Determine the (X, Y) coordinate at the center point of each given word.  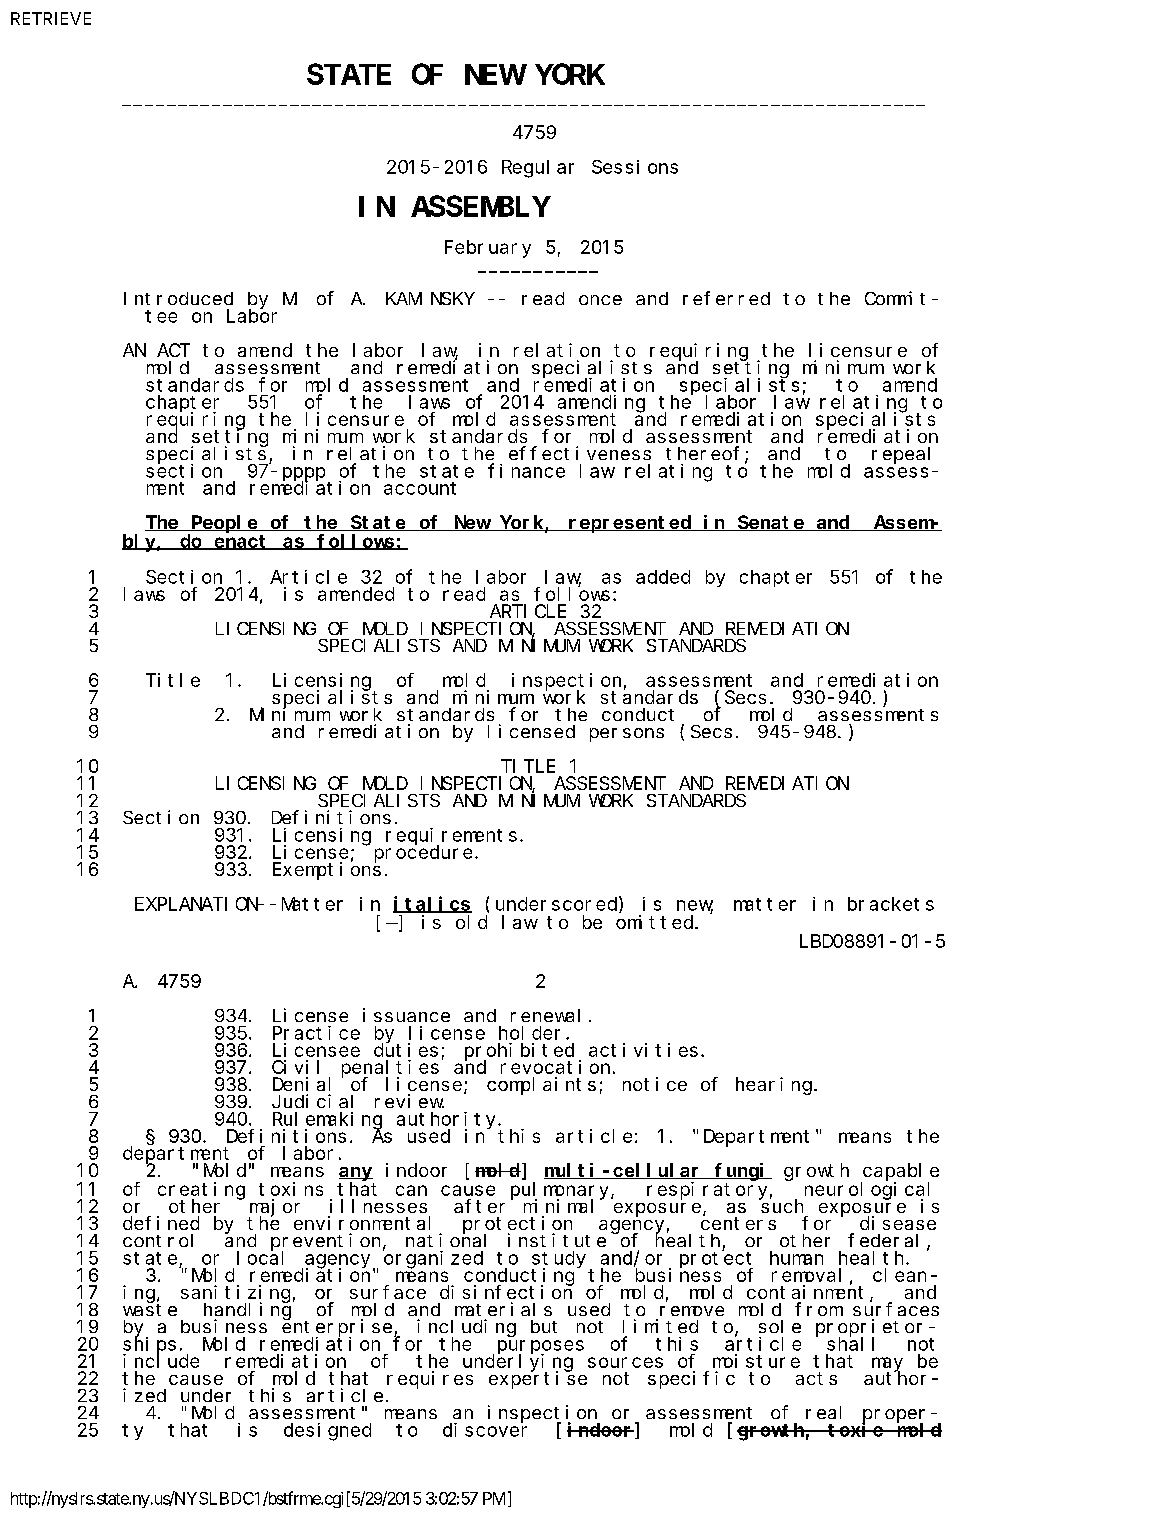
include (161, 1360)
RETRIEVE (51, 18)
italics (432, 904)
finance (526, 470)
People (224, 524)
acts (816, 1378)
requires (430, 1380)
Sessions (635, 167)
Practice (316, 1033)
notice (655, 1084)
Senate (771, 523)
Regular (538, 169)
